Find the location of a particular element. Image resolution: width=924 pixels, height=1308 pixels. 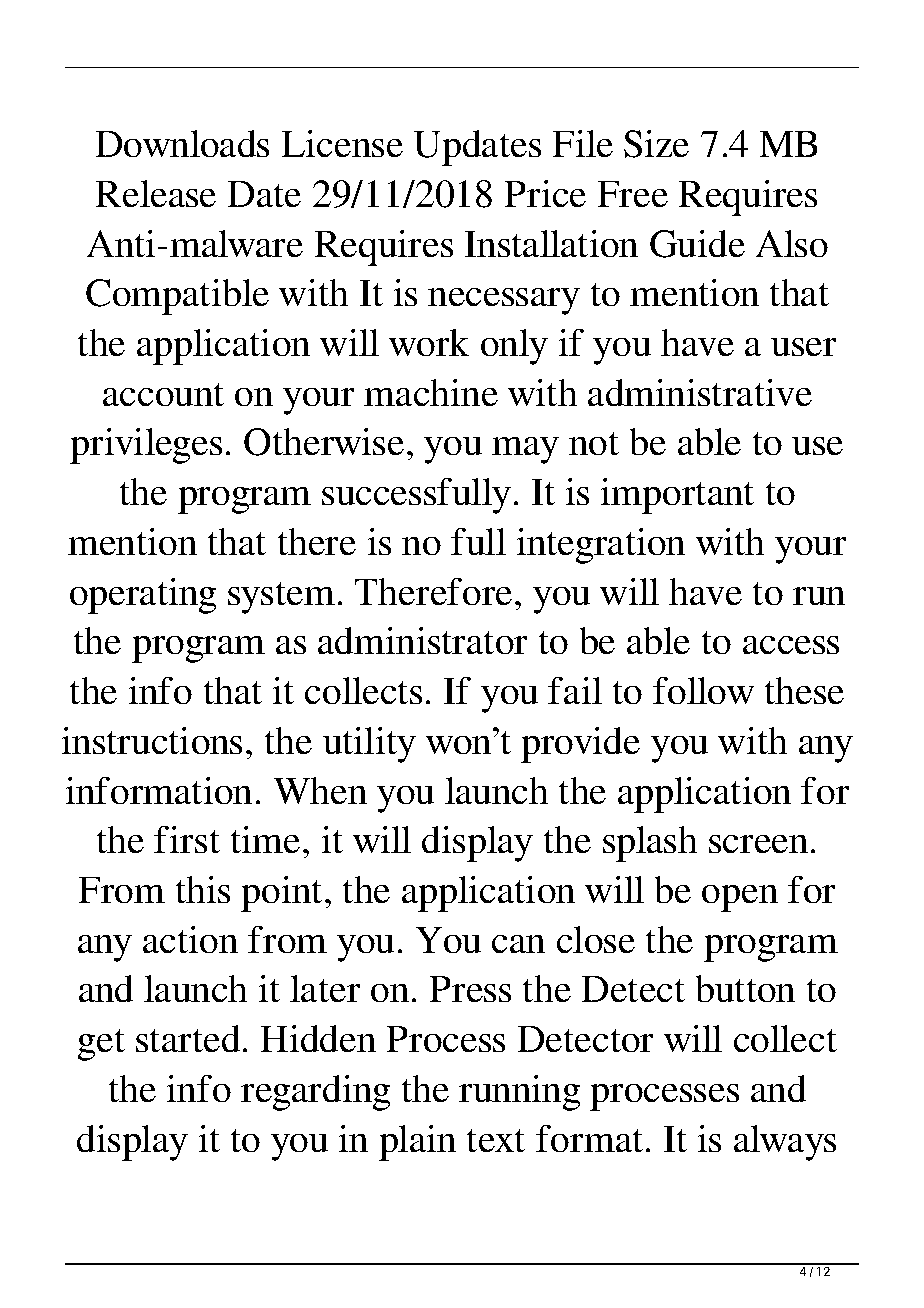

Release is located at coordinates (156, 193).
